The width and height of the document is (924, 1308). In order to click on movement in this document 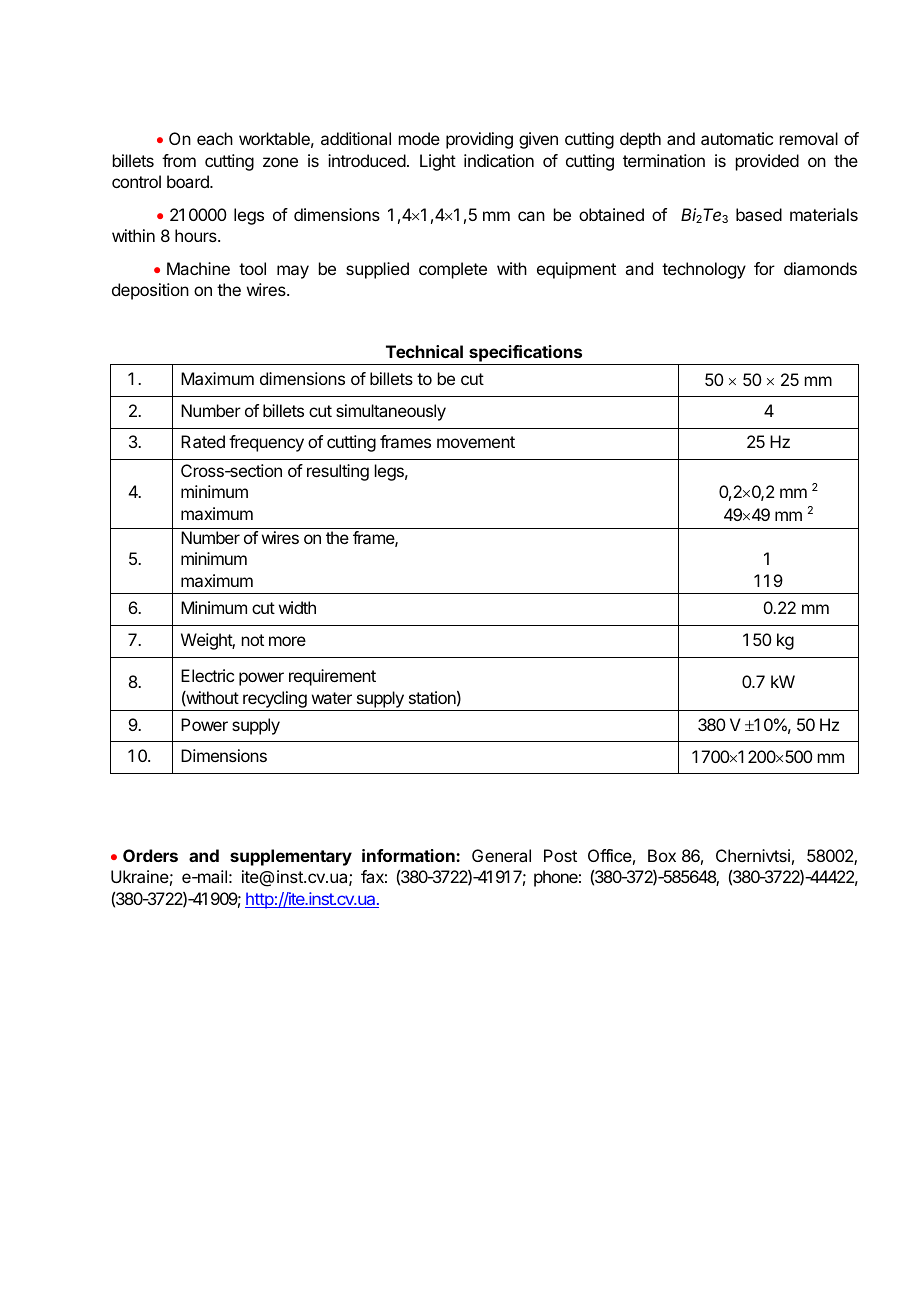, I will do `click(476, 442)`.
